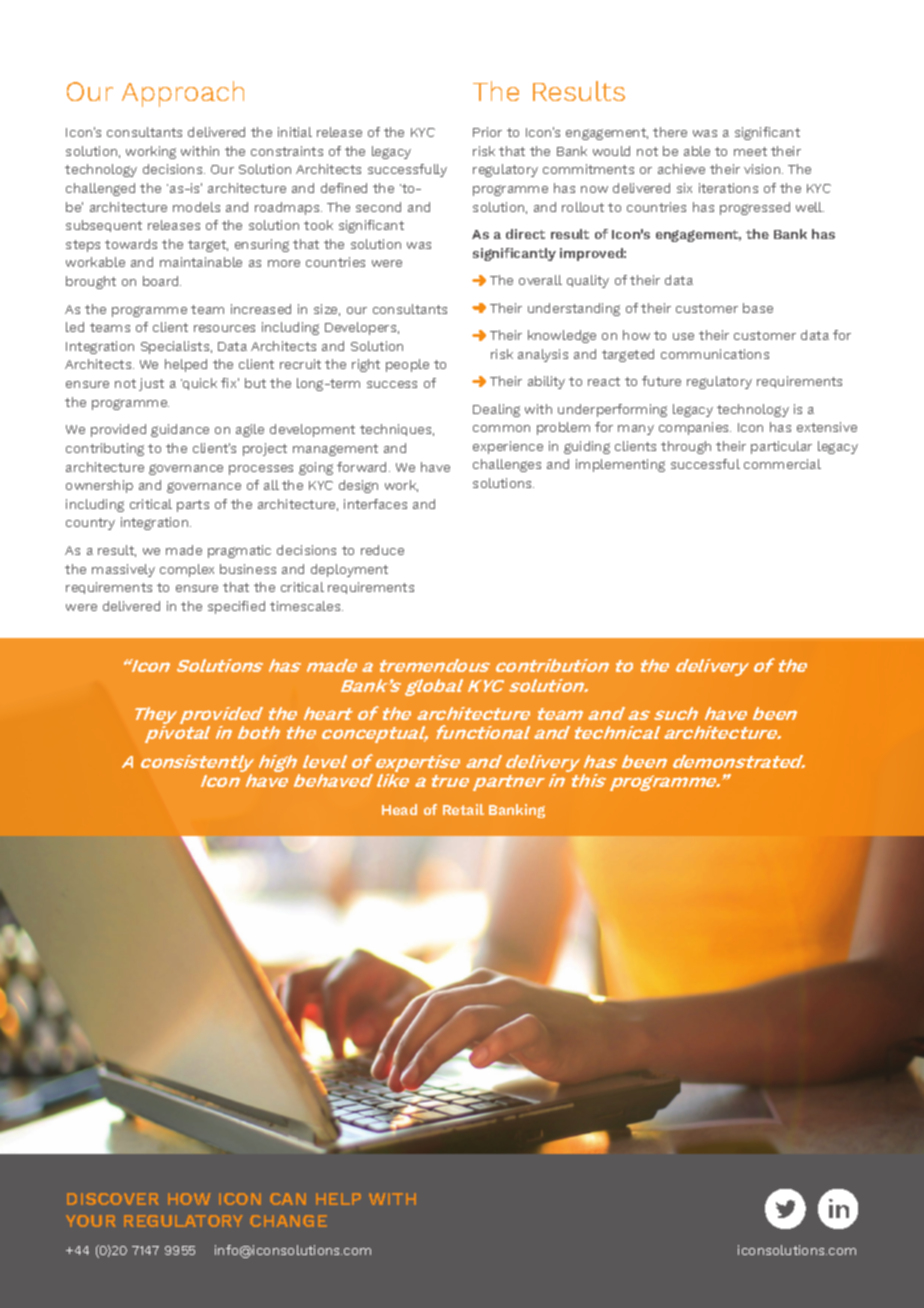 Image resolution: width=924 pixels, height=1308 pixels. What do you see at coordinates (508, 447) in the screenshot?
I see `experience` at bounding box center [508, 447].
